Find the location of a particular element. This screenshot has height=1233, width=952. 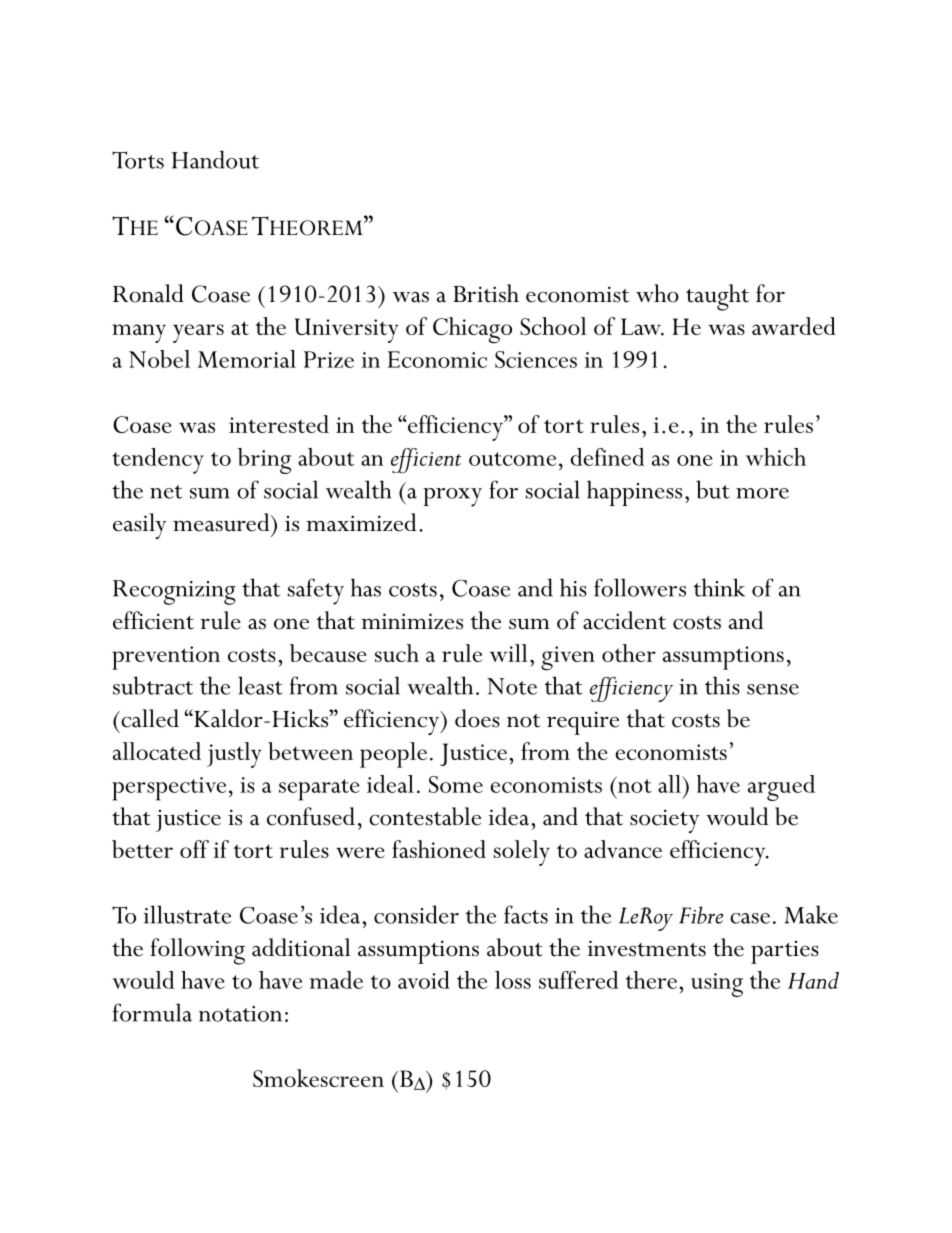

fashioned is located at coordinates (439, 849).
